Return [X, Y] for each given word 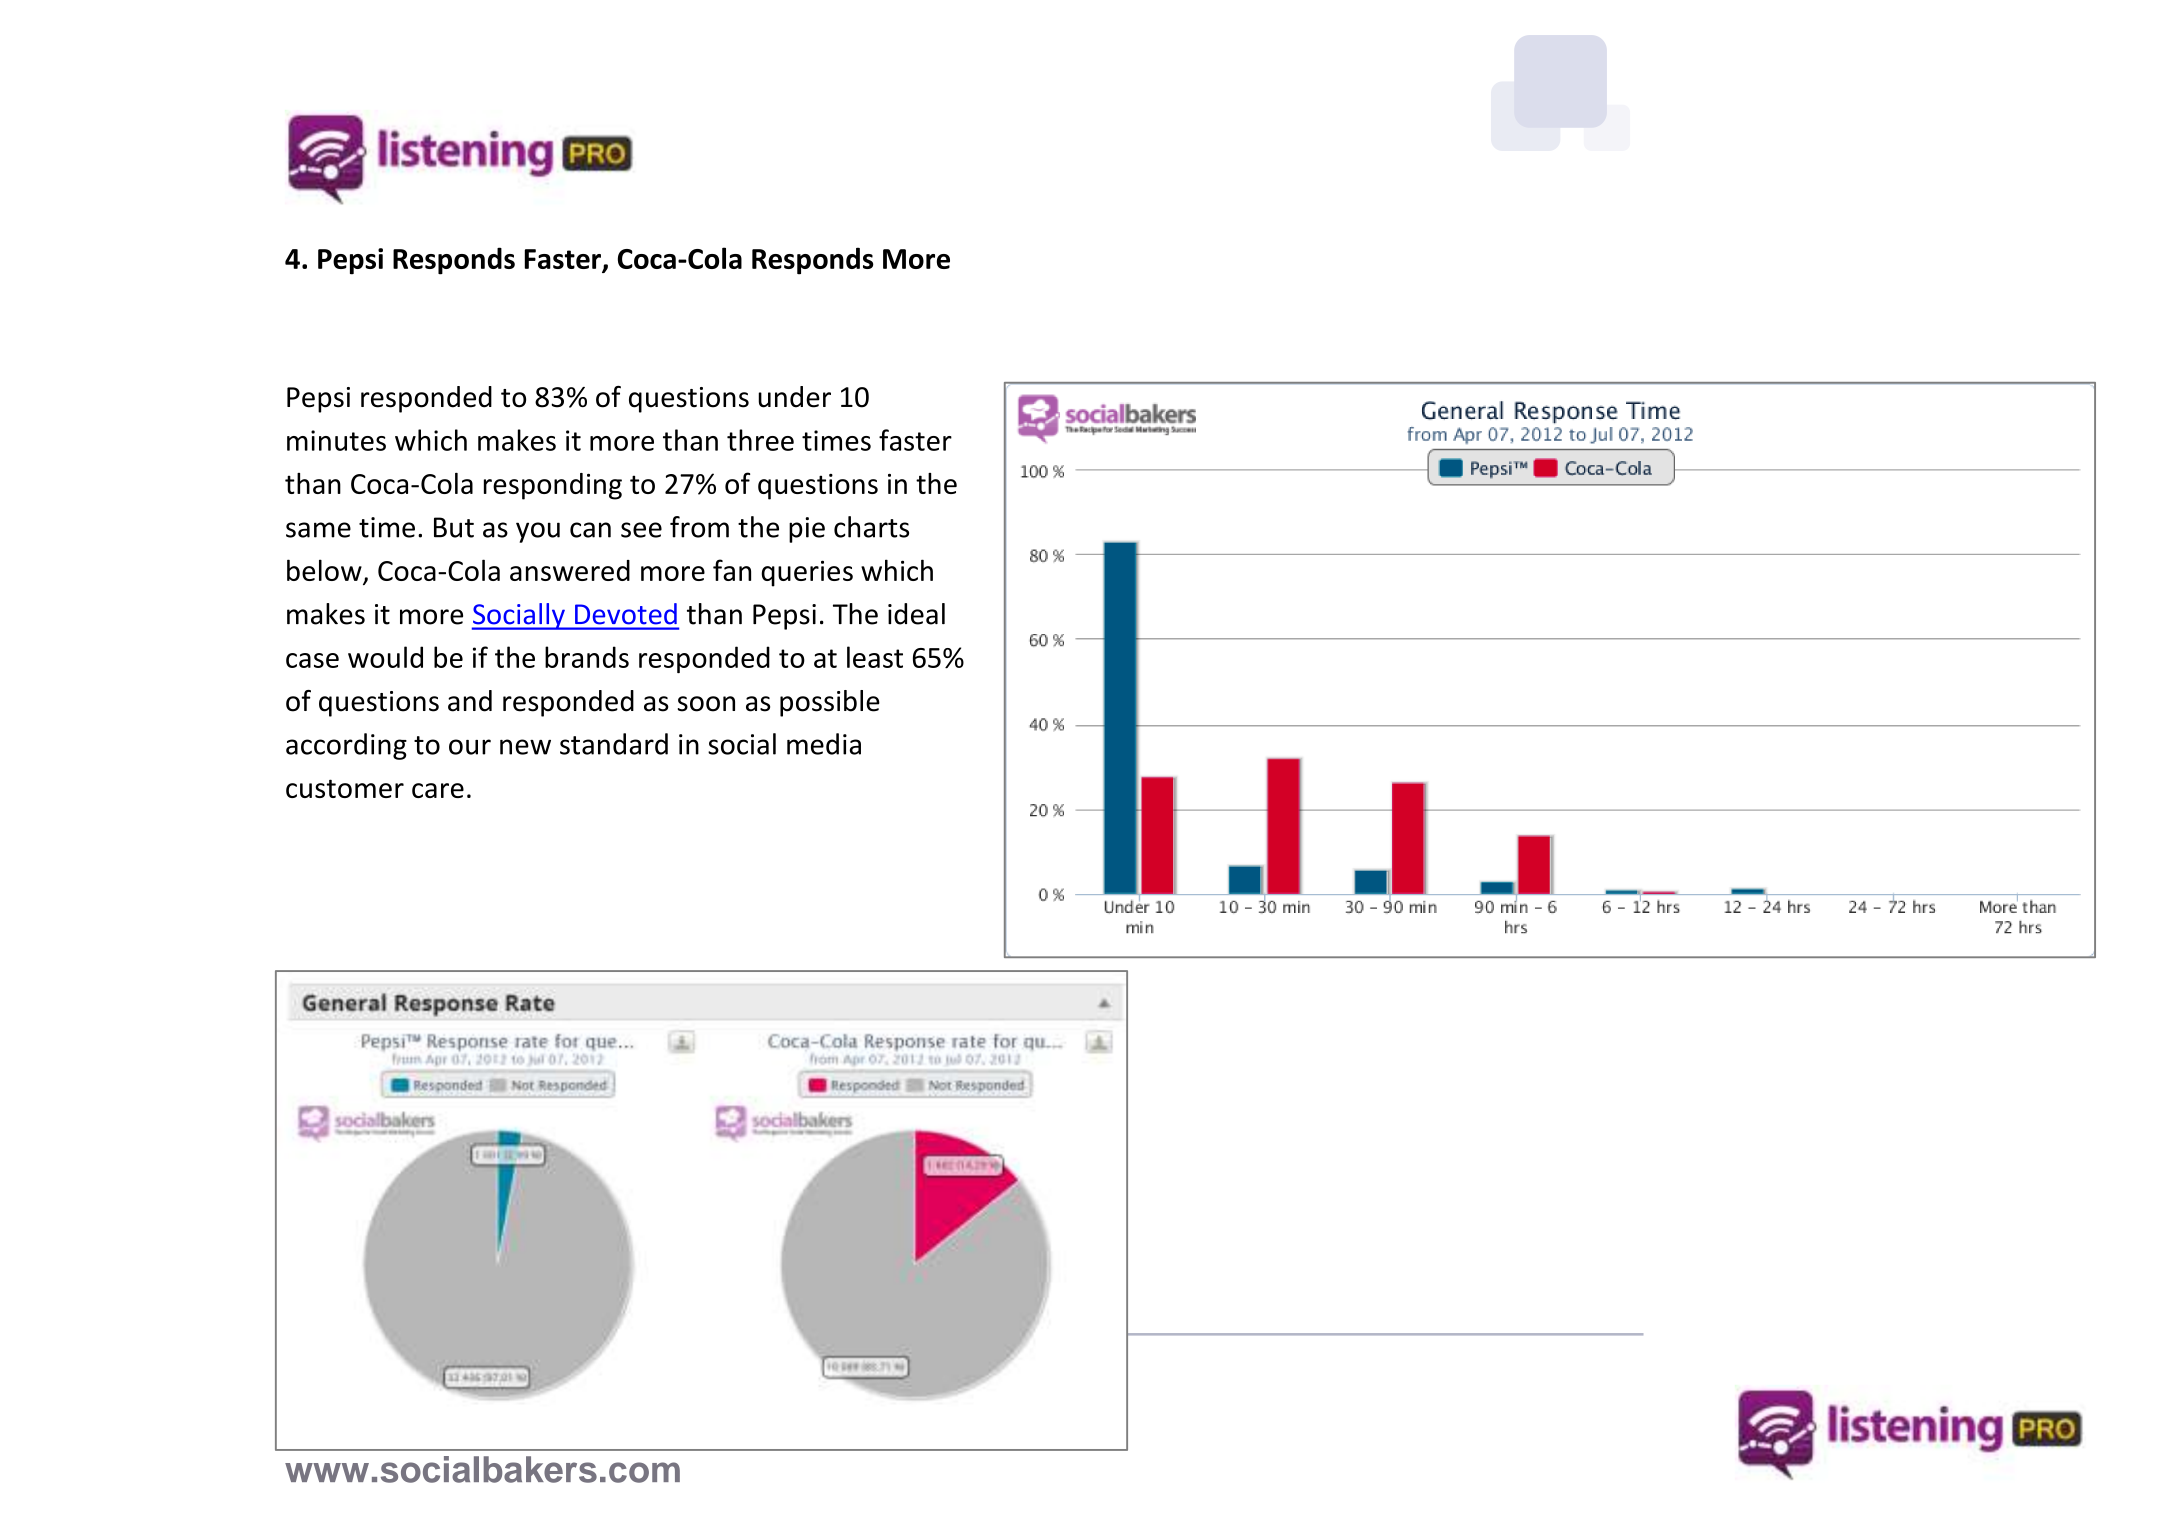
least [875, 657]
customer [345, 788]
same [318, 530]
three [760, 440]
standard [614, 744]
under [794, 397]
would [385, 657]
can [590, 530]
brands [587, 657]
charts [871, 527]
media [824, 744]
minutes [336, 440]
